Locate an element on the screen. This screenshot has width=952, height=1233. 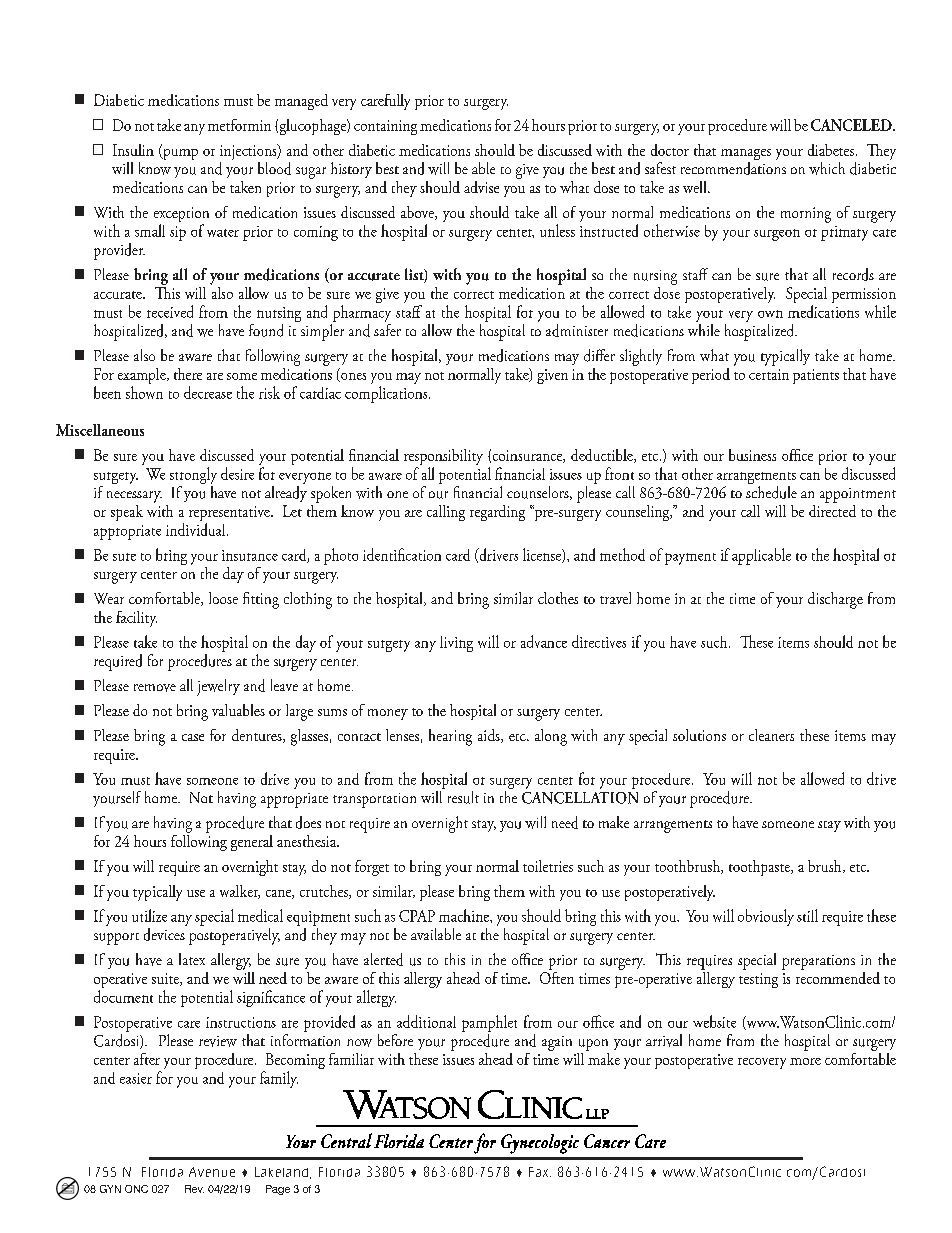
Avenue is located at coordinates (212, 1172).
